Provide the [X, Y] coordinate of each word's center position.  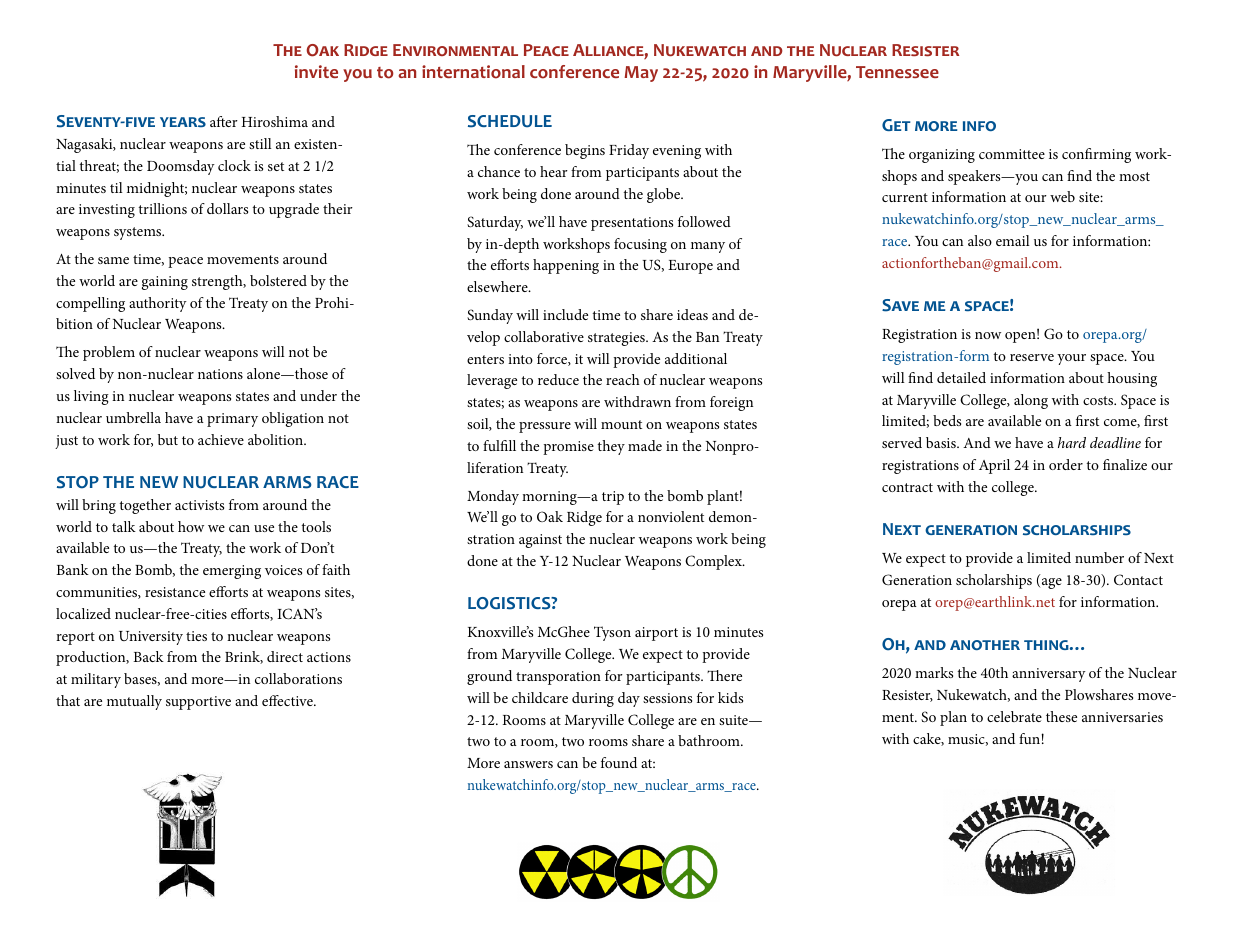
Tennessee [897, 72]
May [641, 74]
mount [621, 424]
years [183, 122]
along [1031, 401]
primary [232, 420]
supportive [198, 703]
